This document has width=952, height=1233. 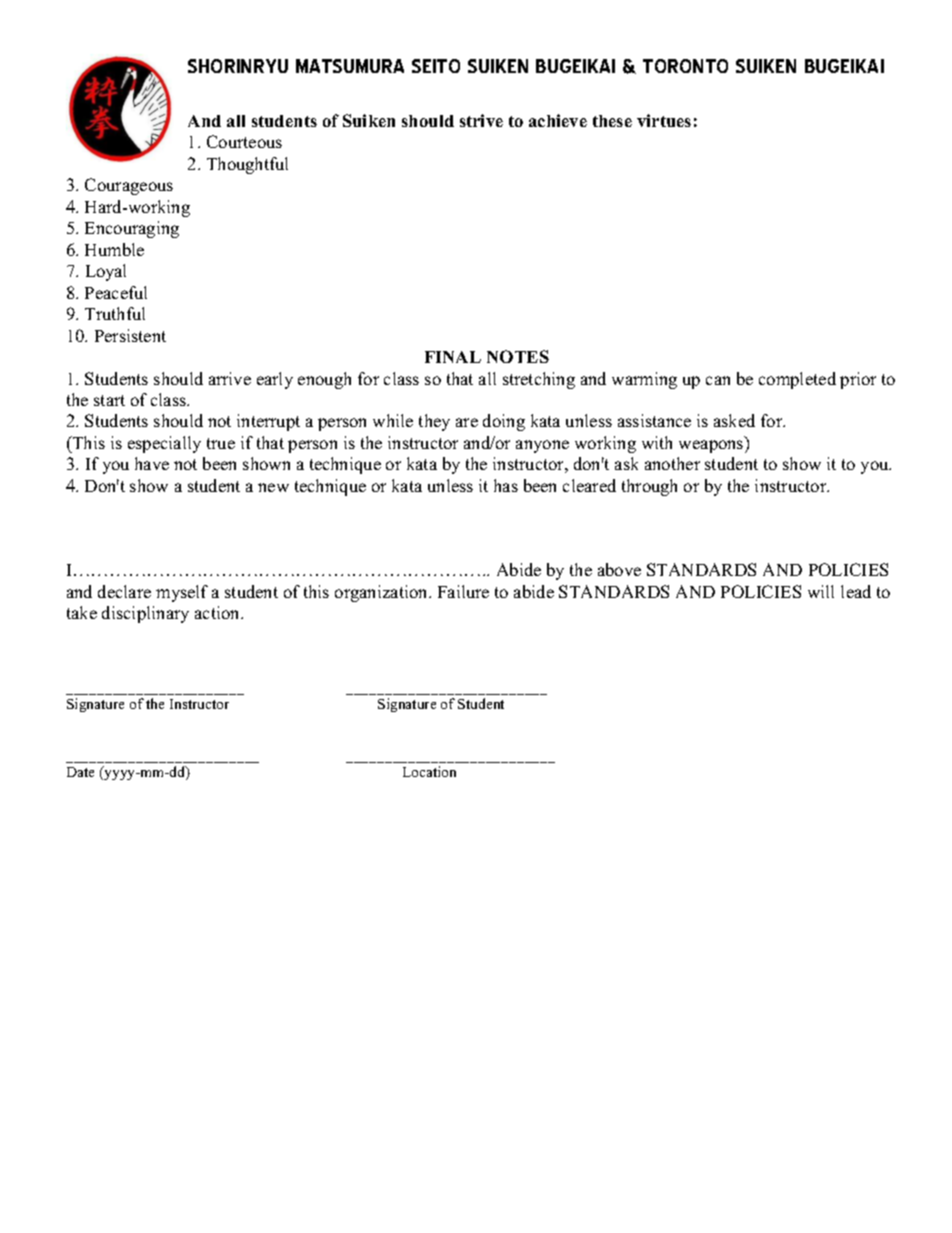 What do you see at coordinates (80, 772) in the document?
I see `Date` at bounding box center [80, 772].
